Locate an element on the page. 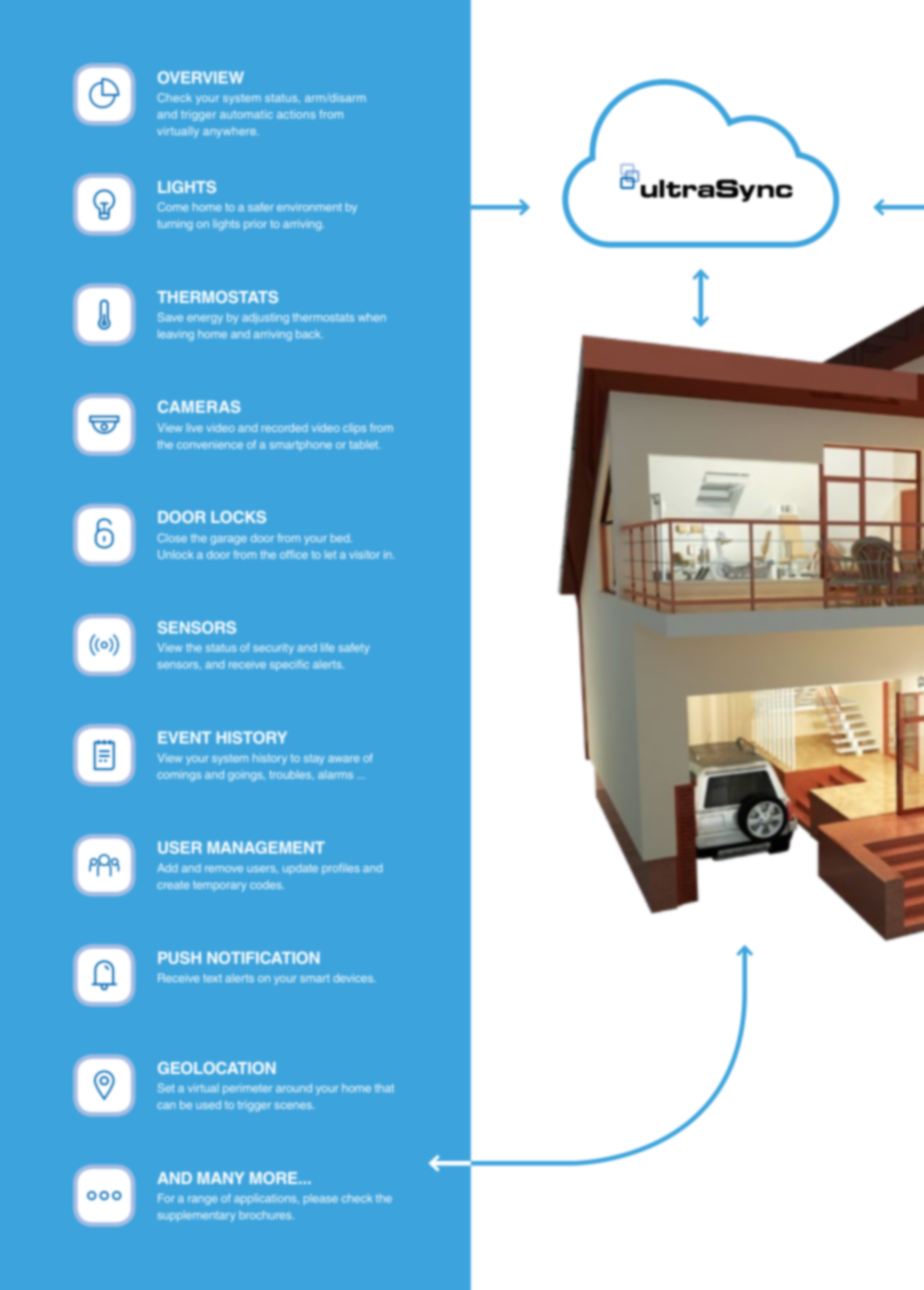  MORE is located at coordinates (275, 1178).
